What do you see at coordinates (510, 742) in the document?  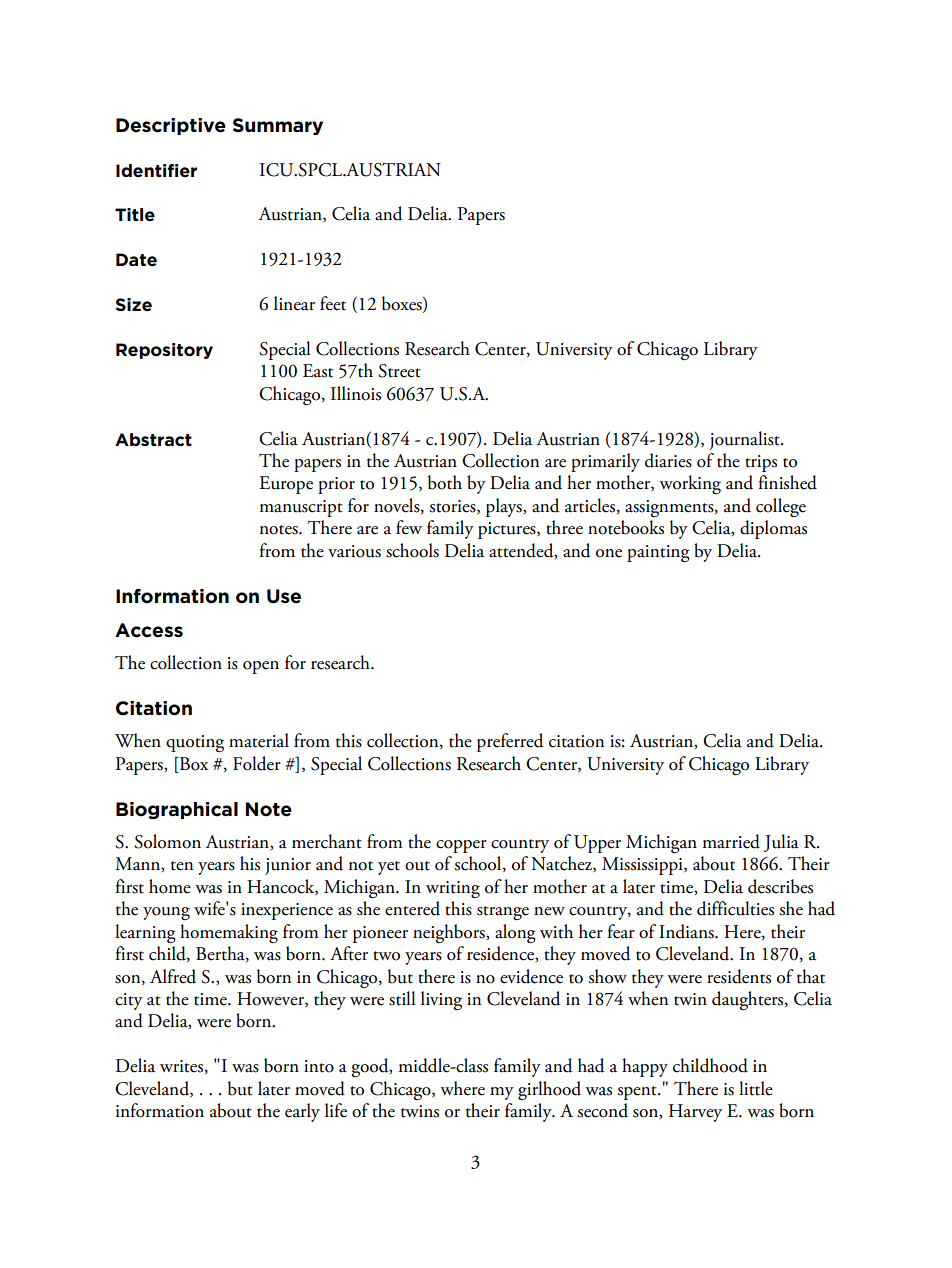 I see `preferred` at bounding box center [510, 742].
